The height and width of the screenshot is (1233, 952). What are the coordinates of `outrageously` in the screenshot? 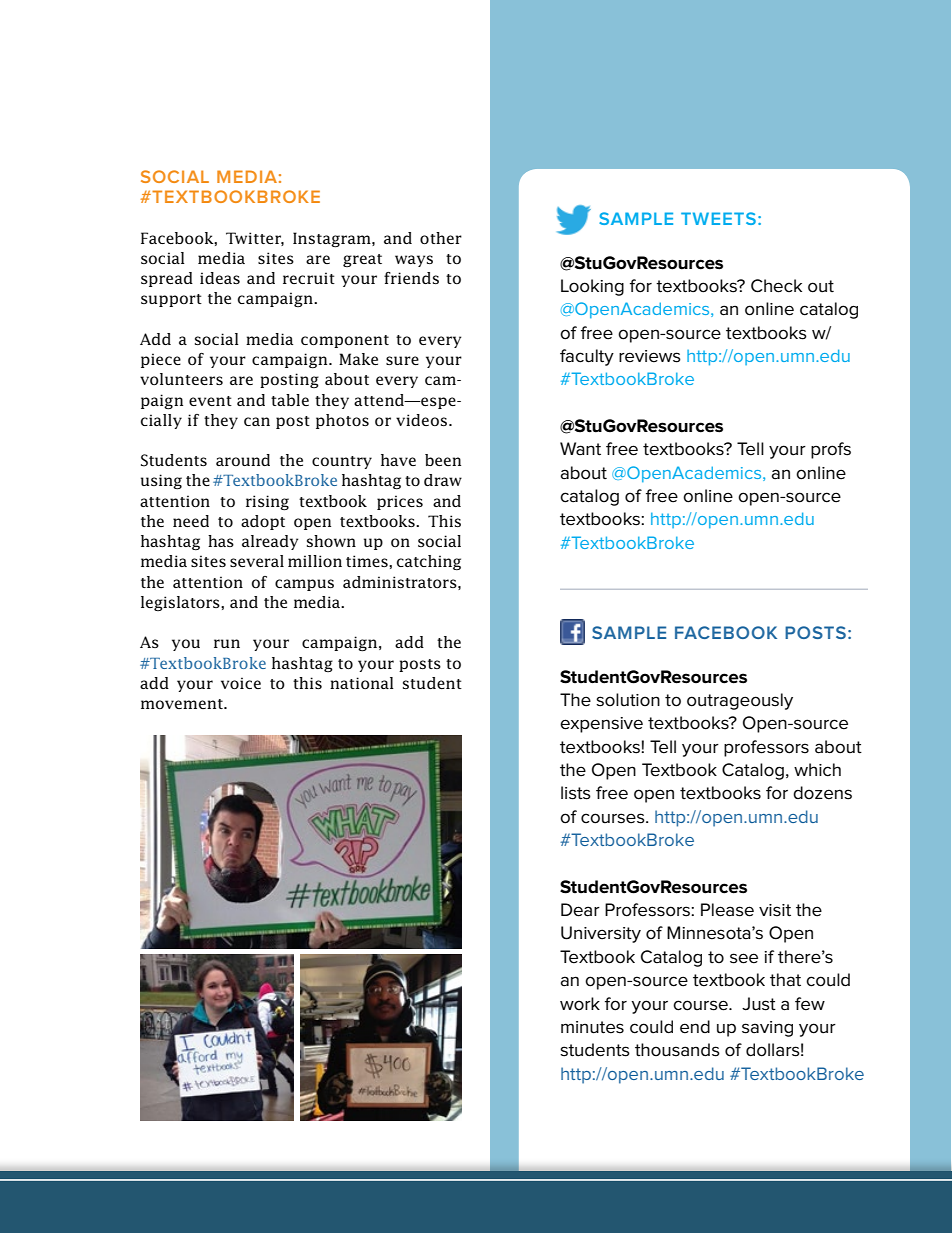 It's located at (740, 701).
